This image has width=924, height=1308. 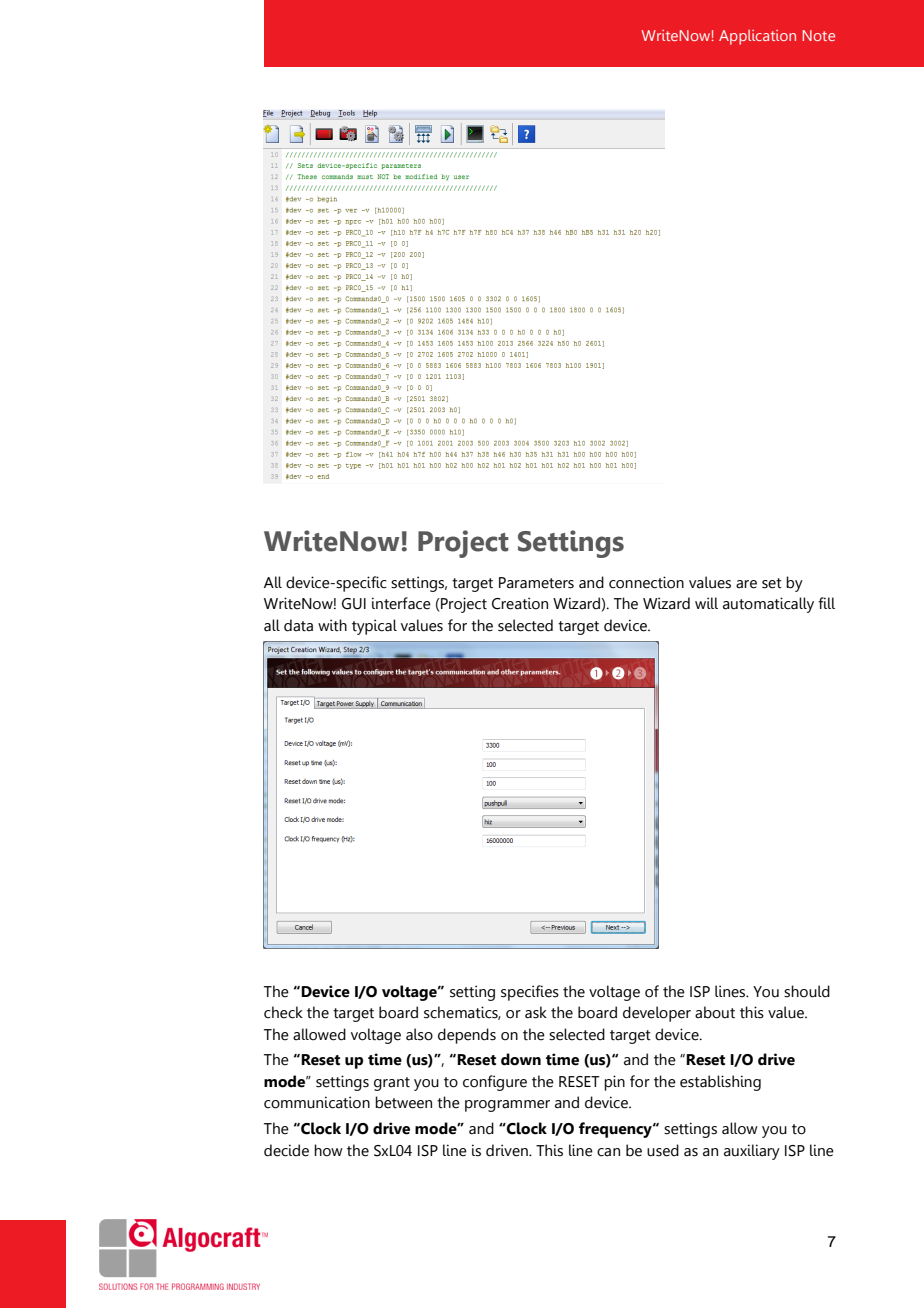 I want to click on auxiliary, so click(x=752, y=1152).
